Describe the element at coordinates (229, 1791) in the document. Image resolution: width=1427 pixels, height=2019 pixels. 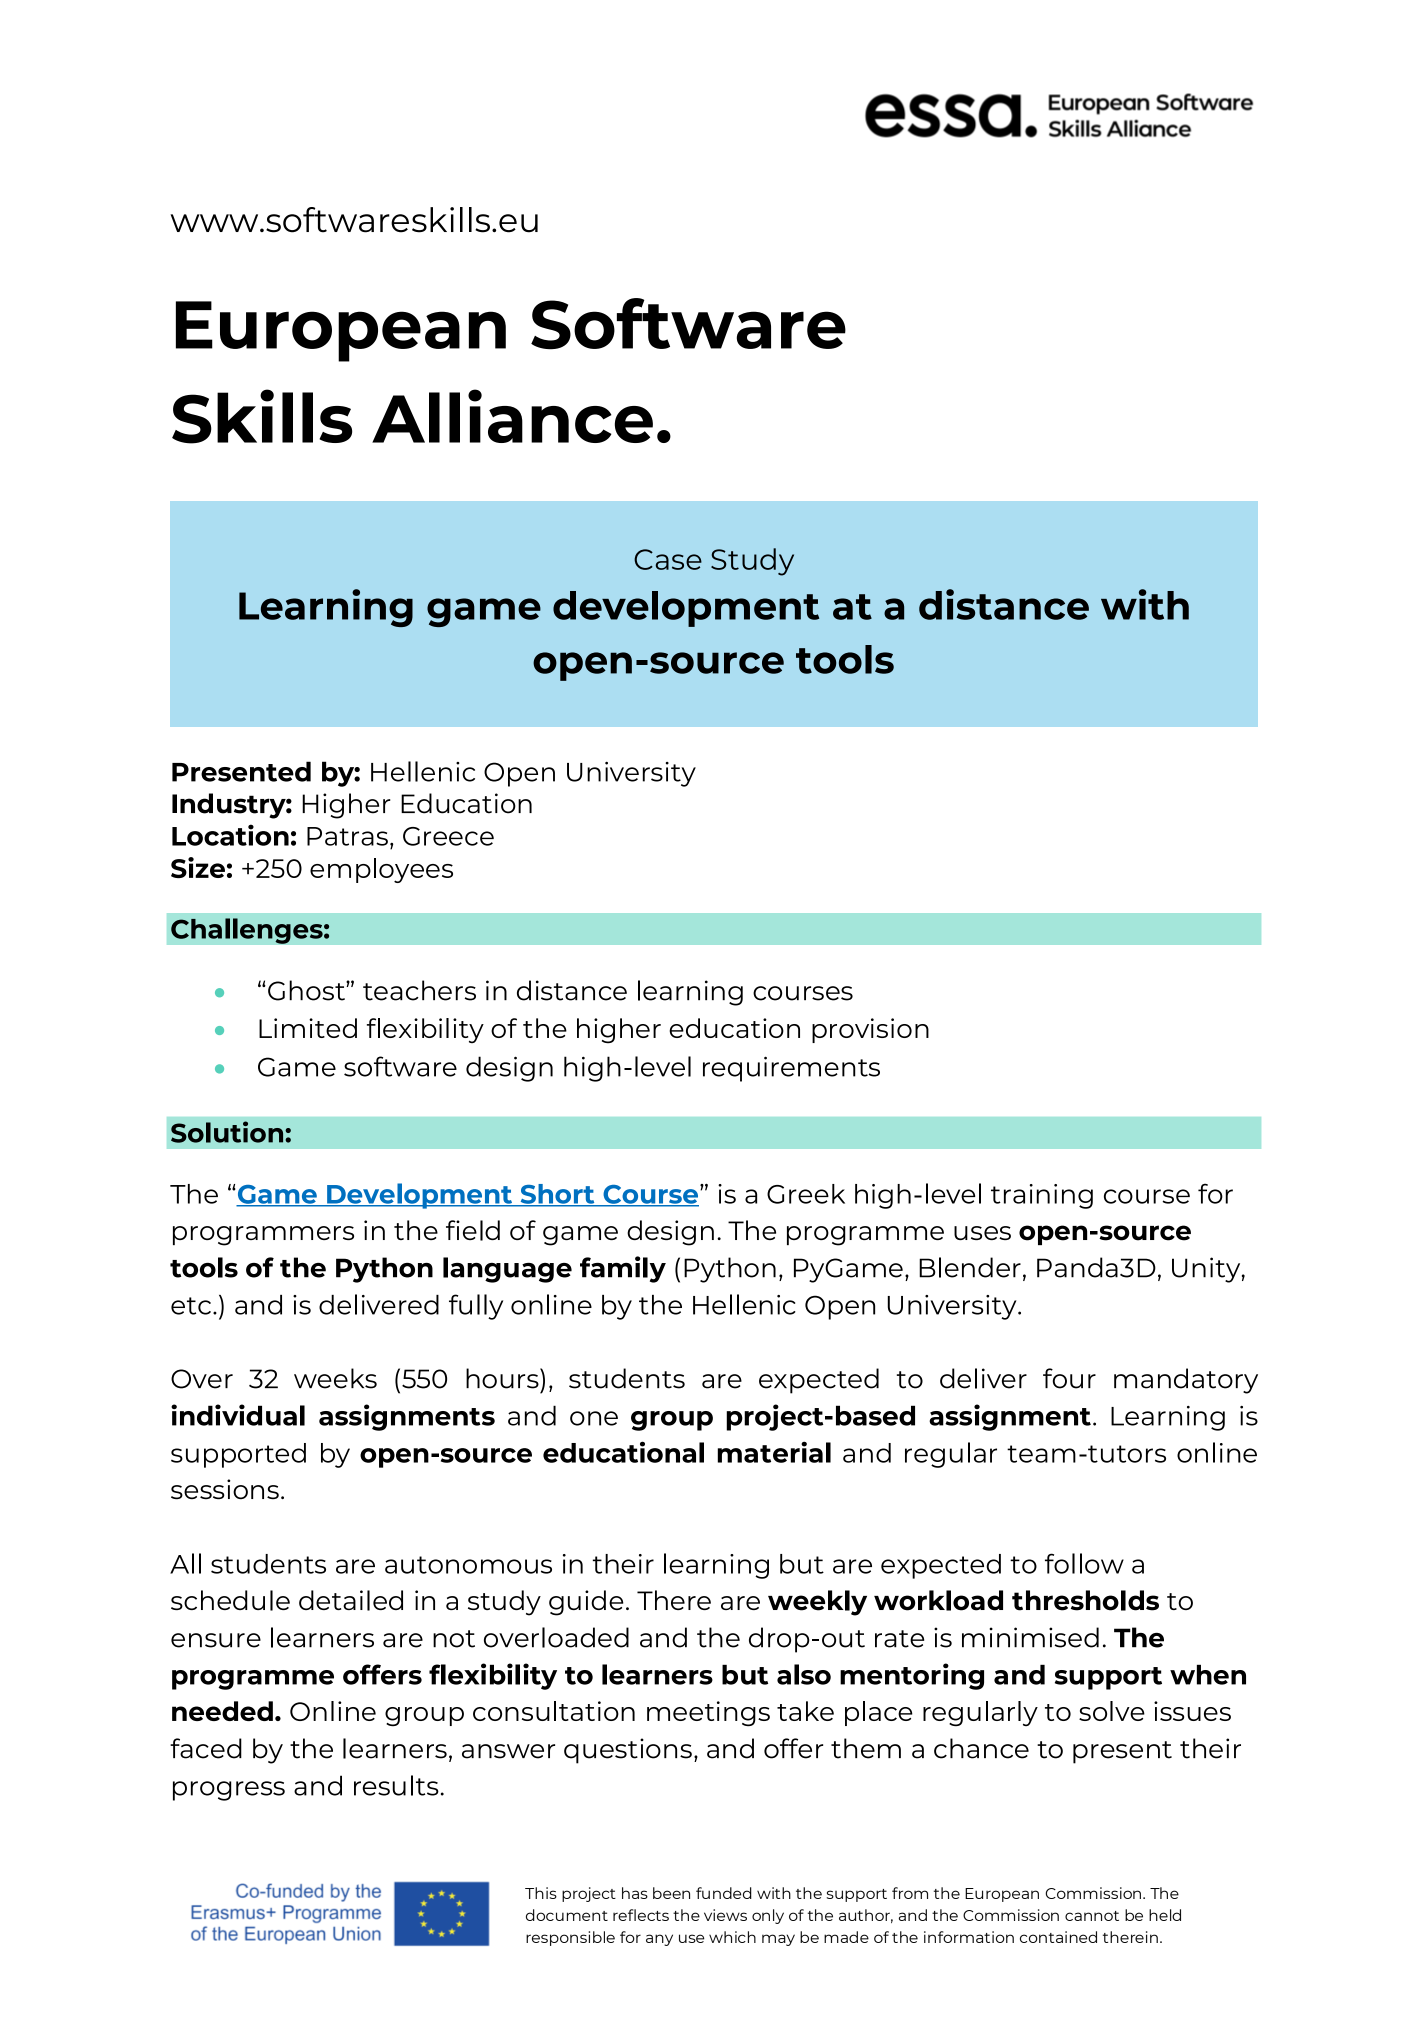
I see `progress` at that location.
